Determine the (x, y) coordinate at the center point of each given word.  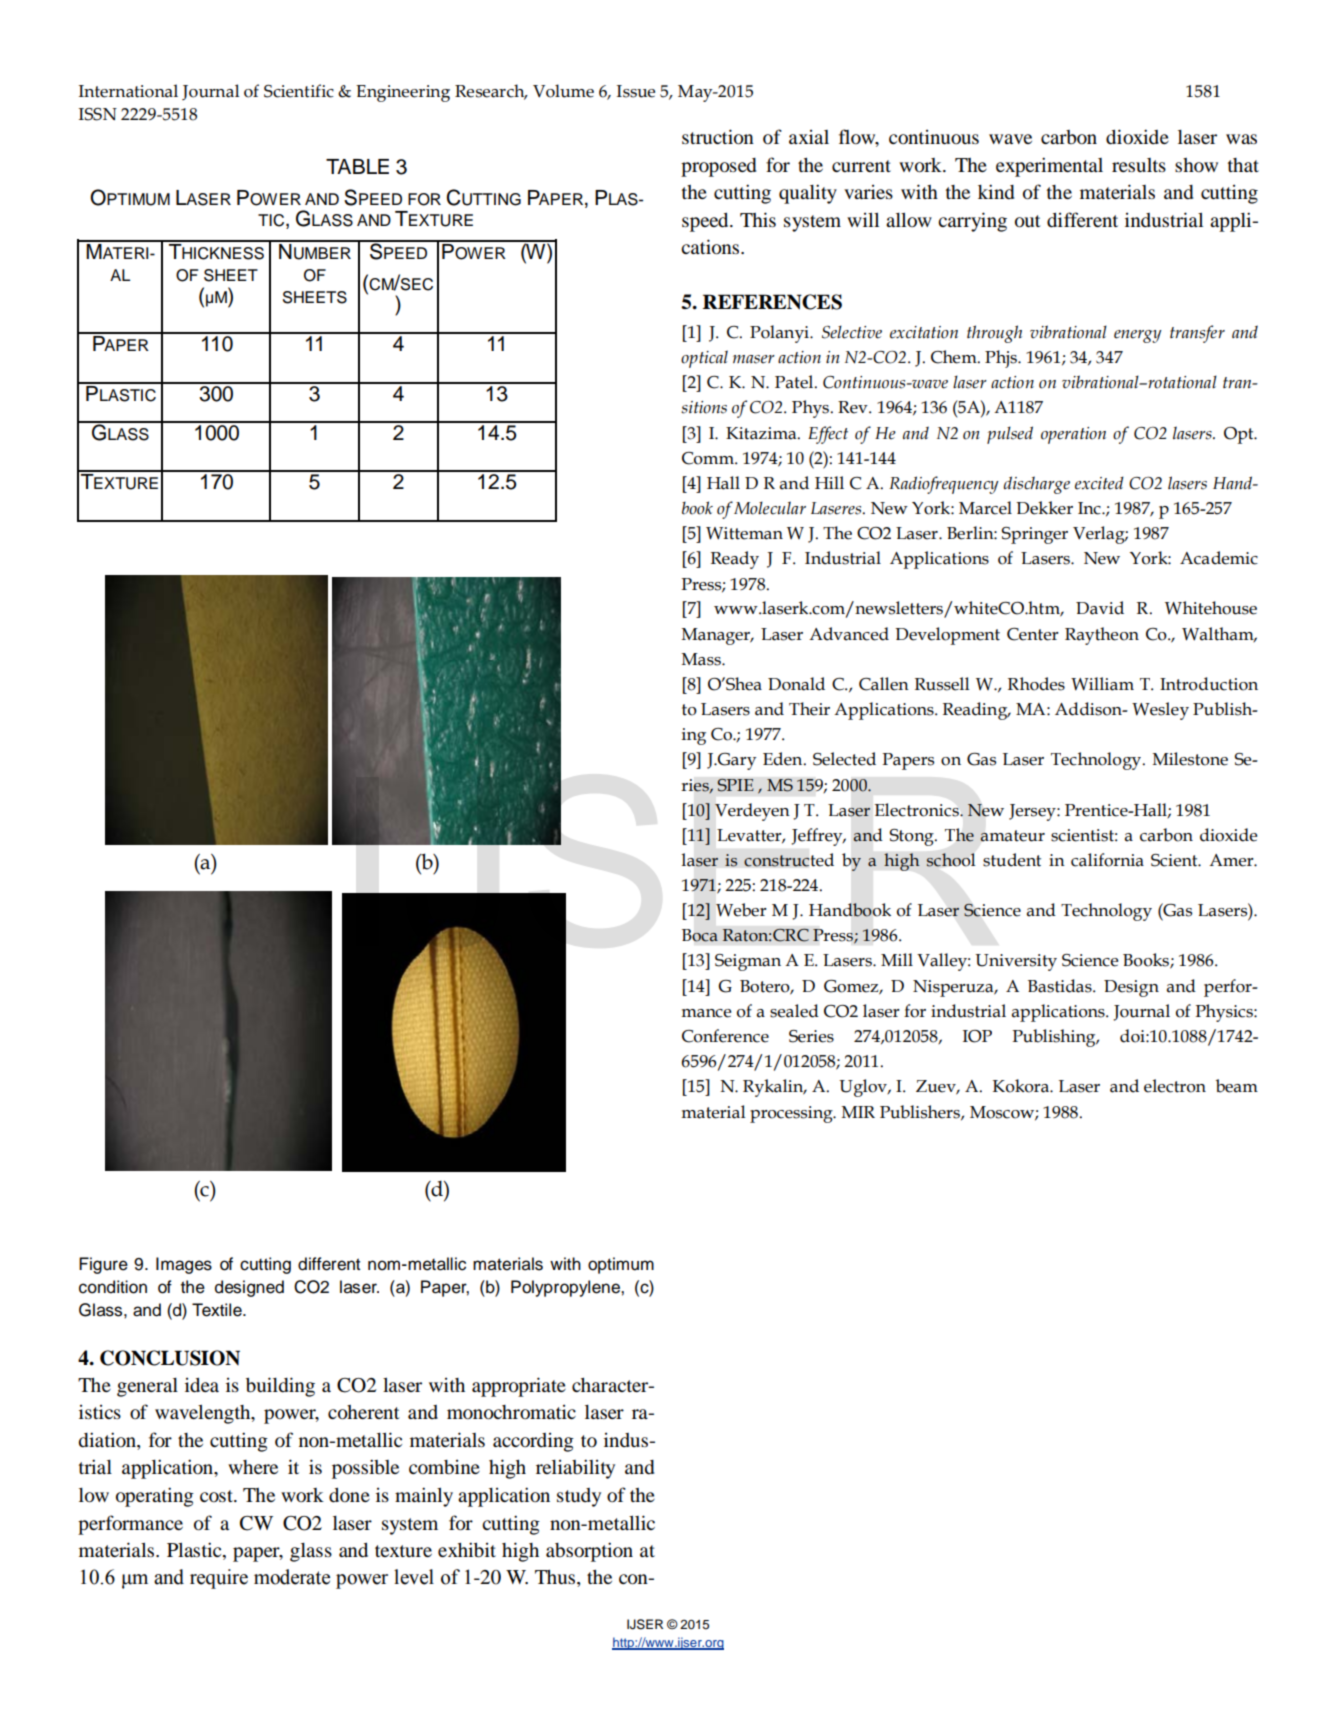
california (1107, 860)
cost (217, 1496)
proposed (718, 167)
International (128, 91)
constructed (789, 860)
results (1139, 165)
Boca (700, 935)
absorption (589, 1552)
